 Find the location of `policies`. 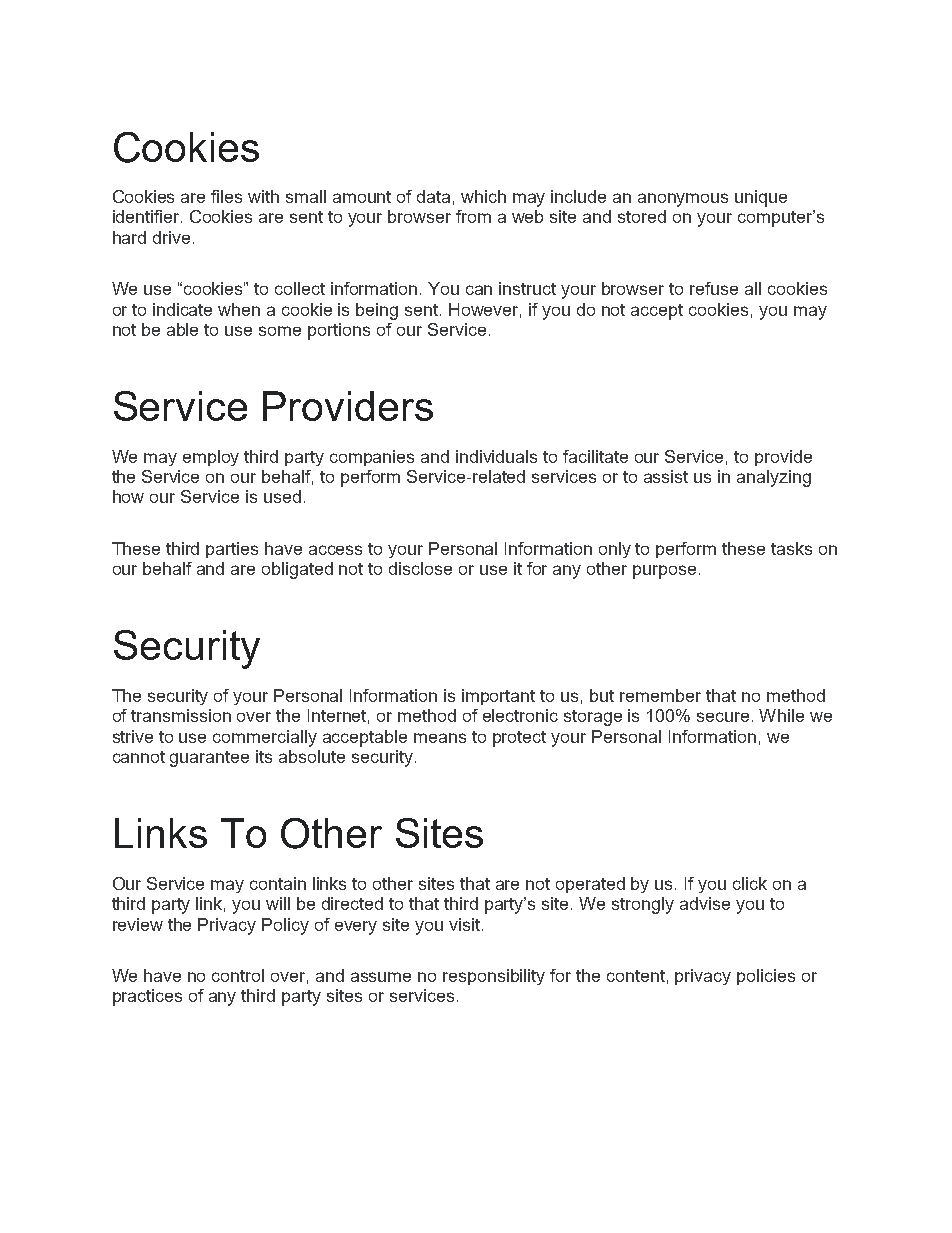

policies is located at coordinates (766, 977).
